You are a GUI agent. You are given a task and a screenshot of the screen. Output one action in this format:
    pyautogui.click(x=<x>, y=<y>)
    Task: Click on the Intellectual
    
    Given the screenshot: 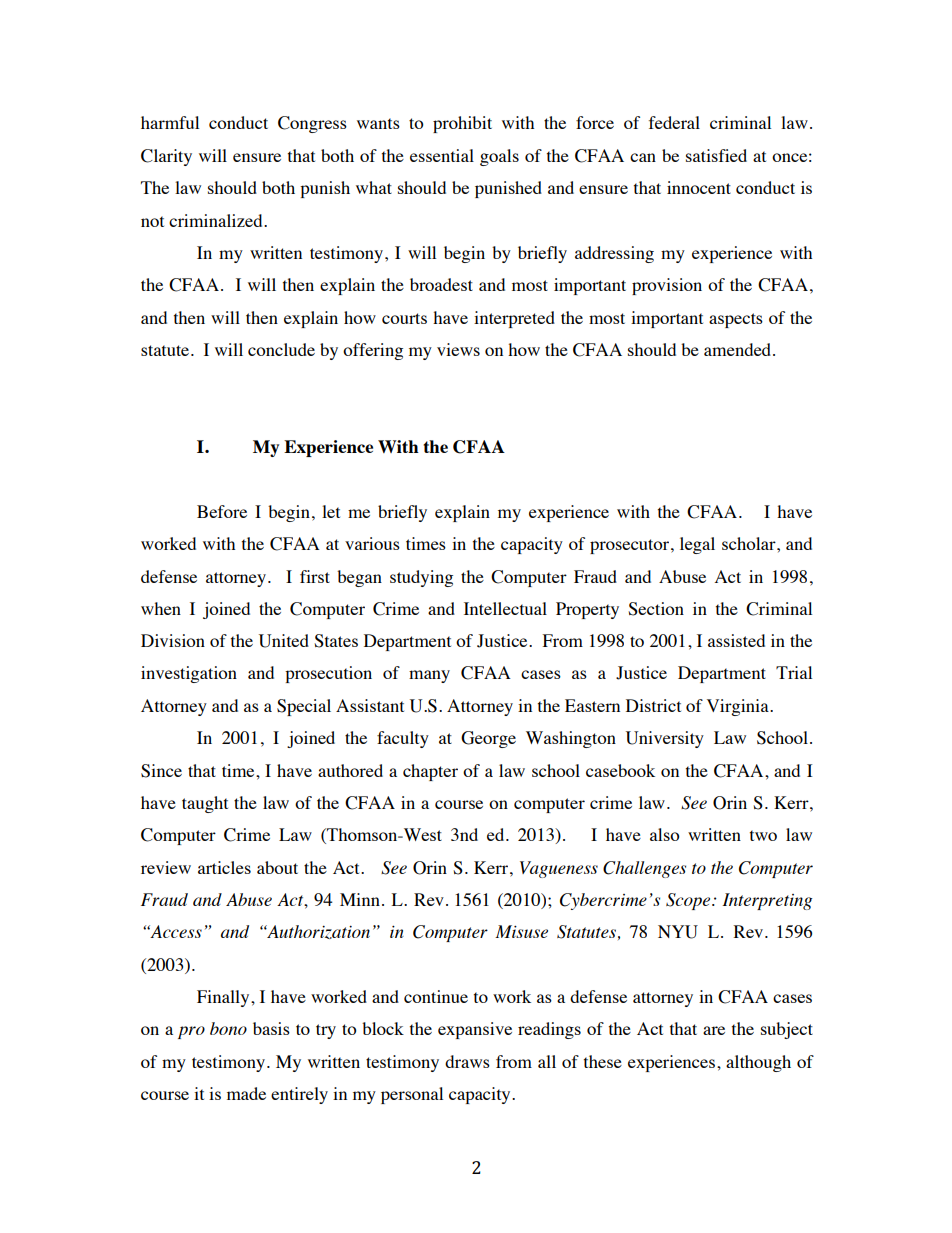 What is the action you would take?
    pyautogui.click(x=505, y=608)
